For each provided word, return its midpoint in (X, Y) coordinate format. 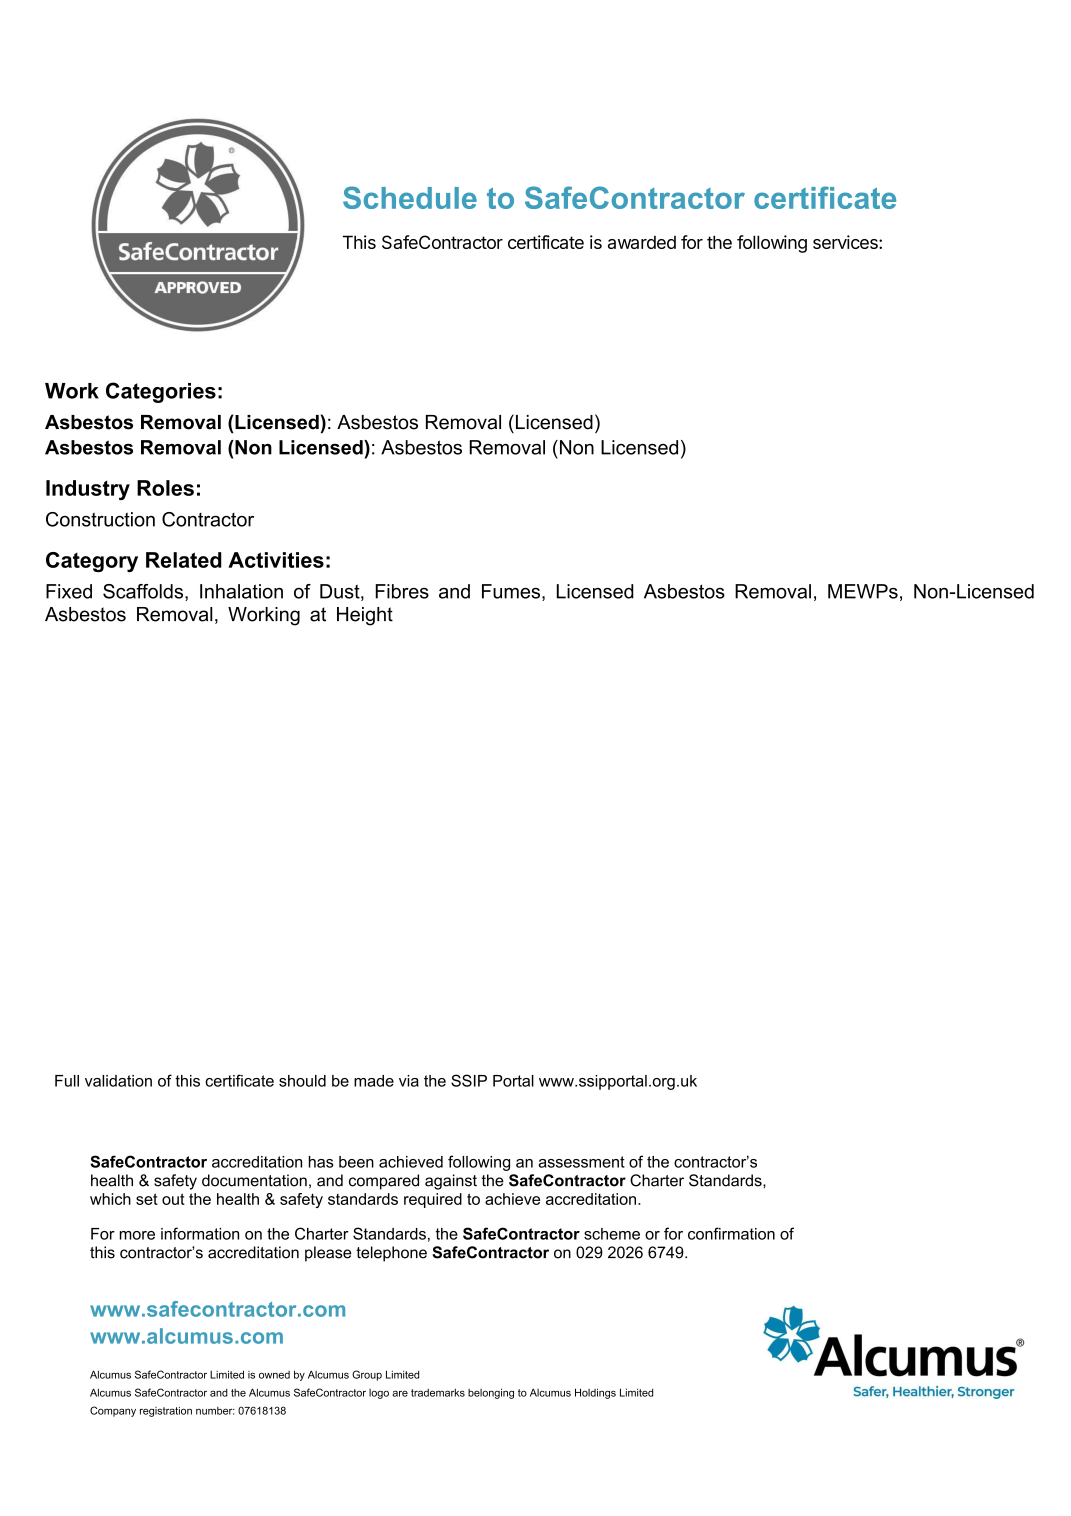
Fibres (402, 591)
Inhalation (241, 591)
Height (365, 616)
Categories (161, 392)
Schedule (410, 197)
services (846, 242)
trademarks (438, 1393)
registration (166, 1411)
